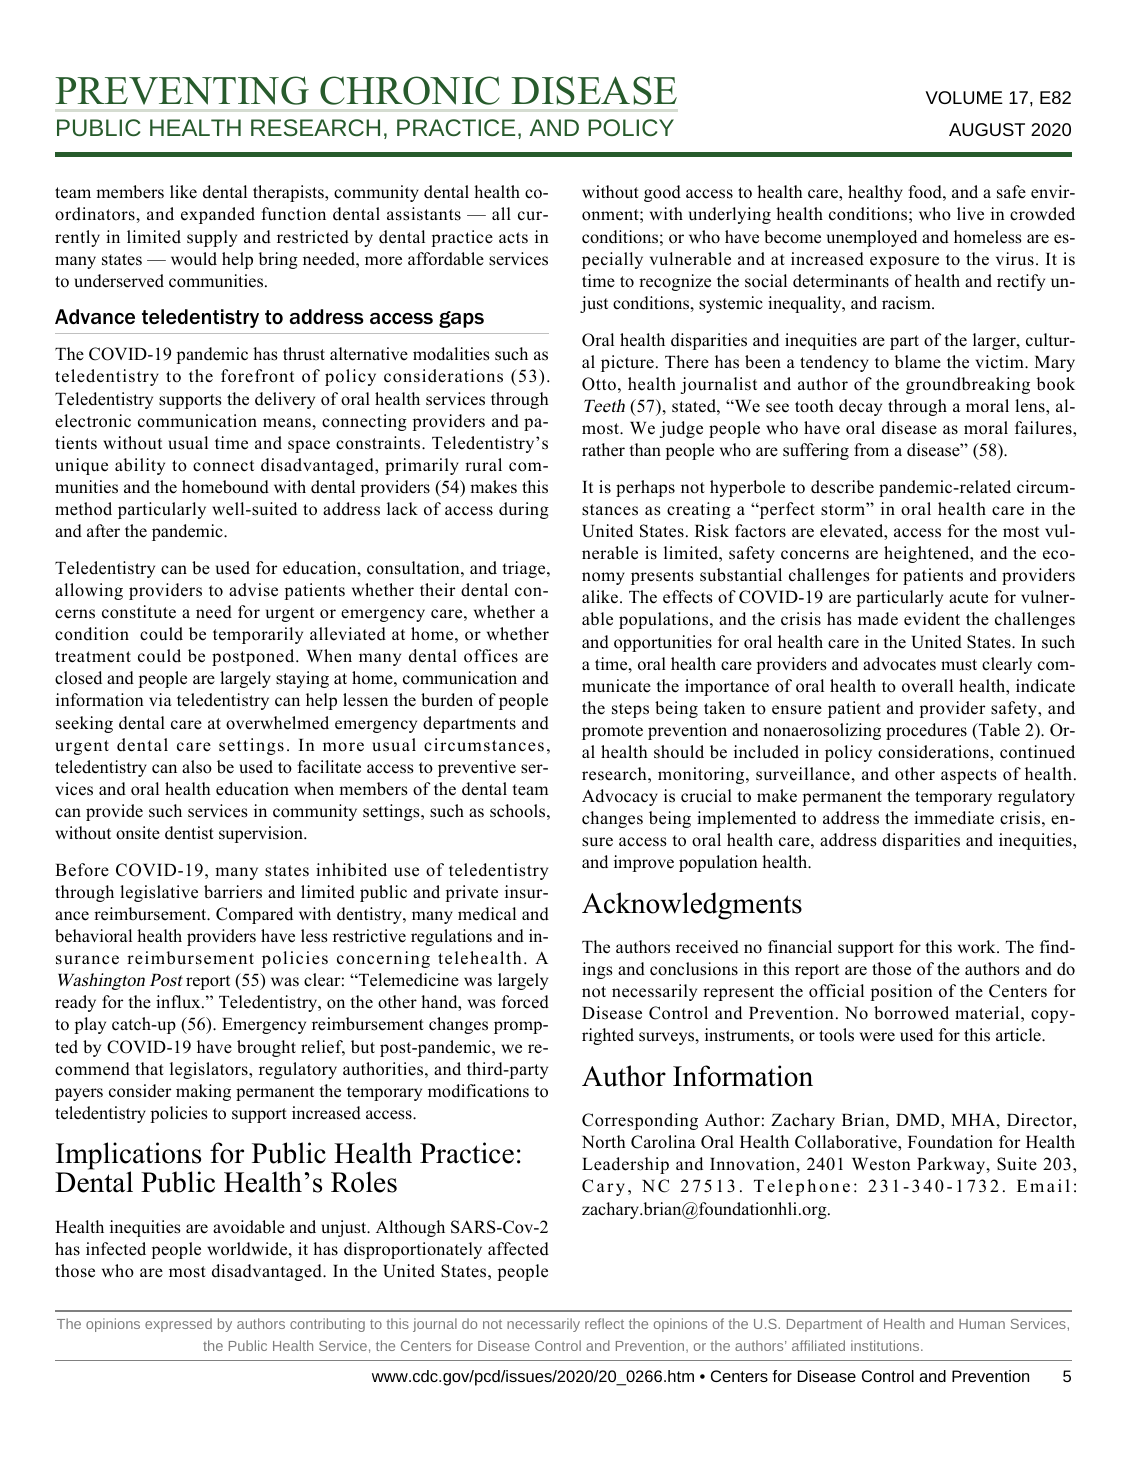  What do you see at coordinates (178, 1325) in the screenshot?
I see `expressed` at bounding box center [178, 1325].
